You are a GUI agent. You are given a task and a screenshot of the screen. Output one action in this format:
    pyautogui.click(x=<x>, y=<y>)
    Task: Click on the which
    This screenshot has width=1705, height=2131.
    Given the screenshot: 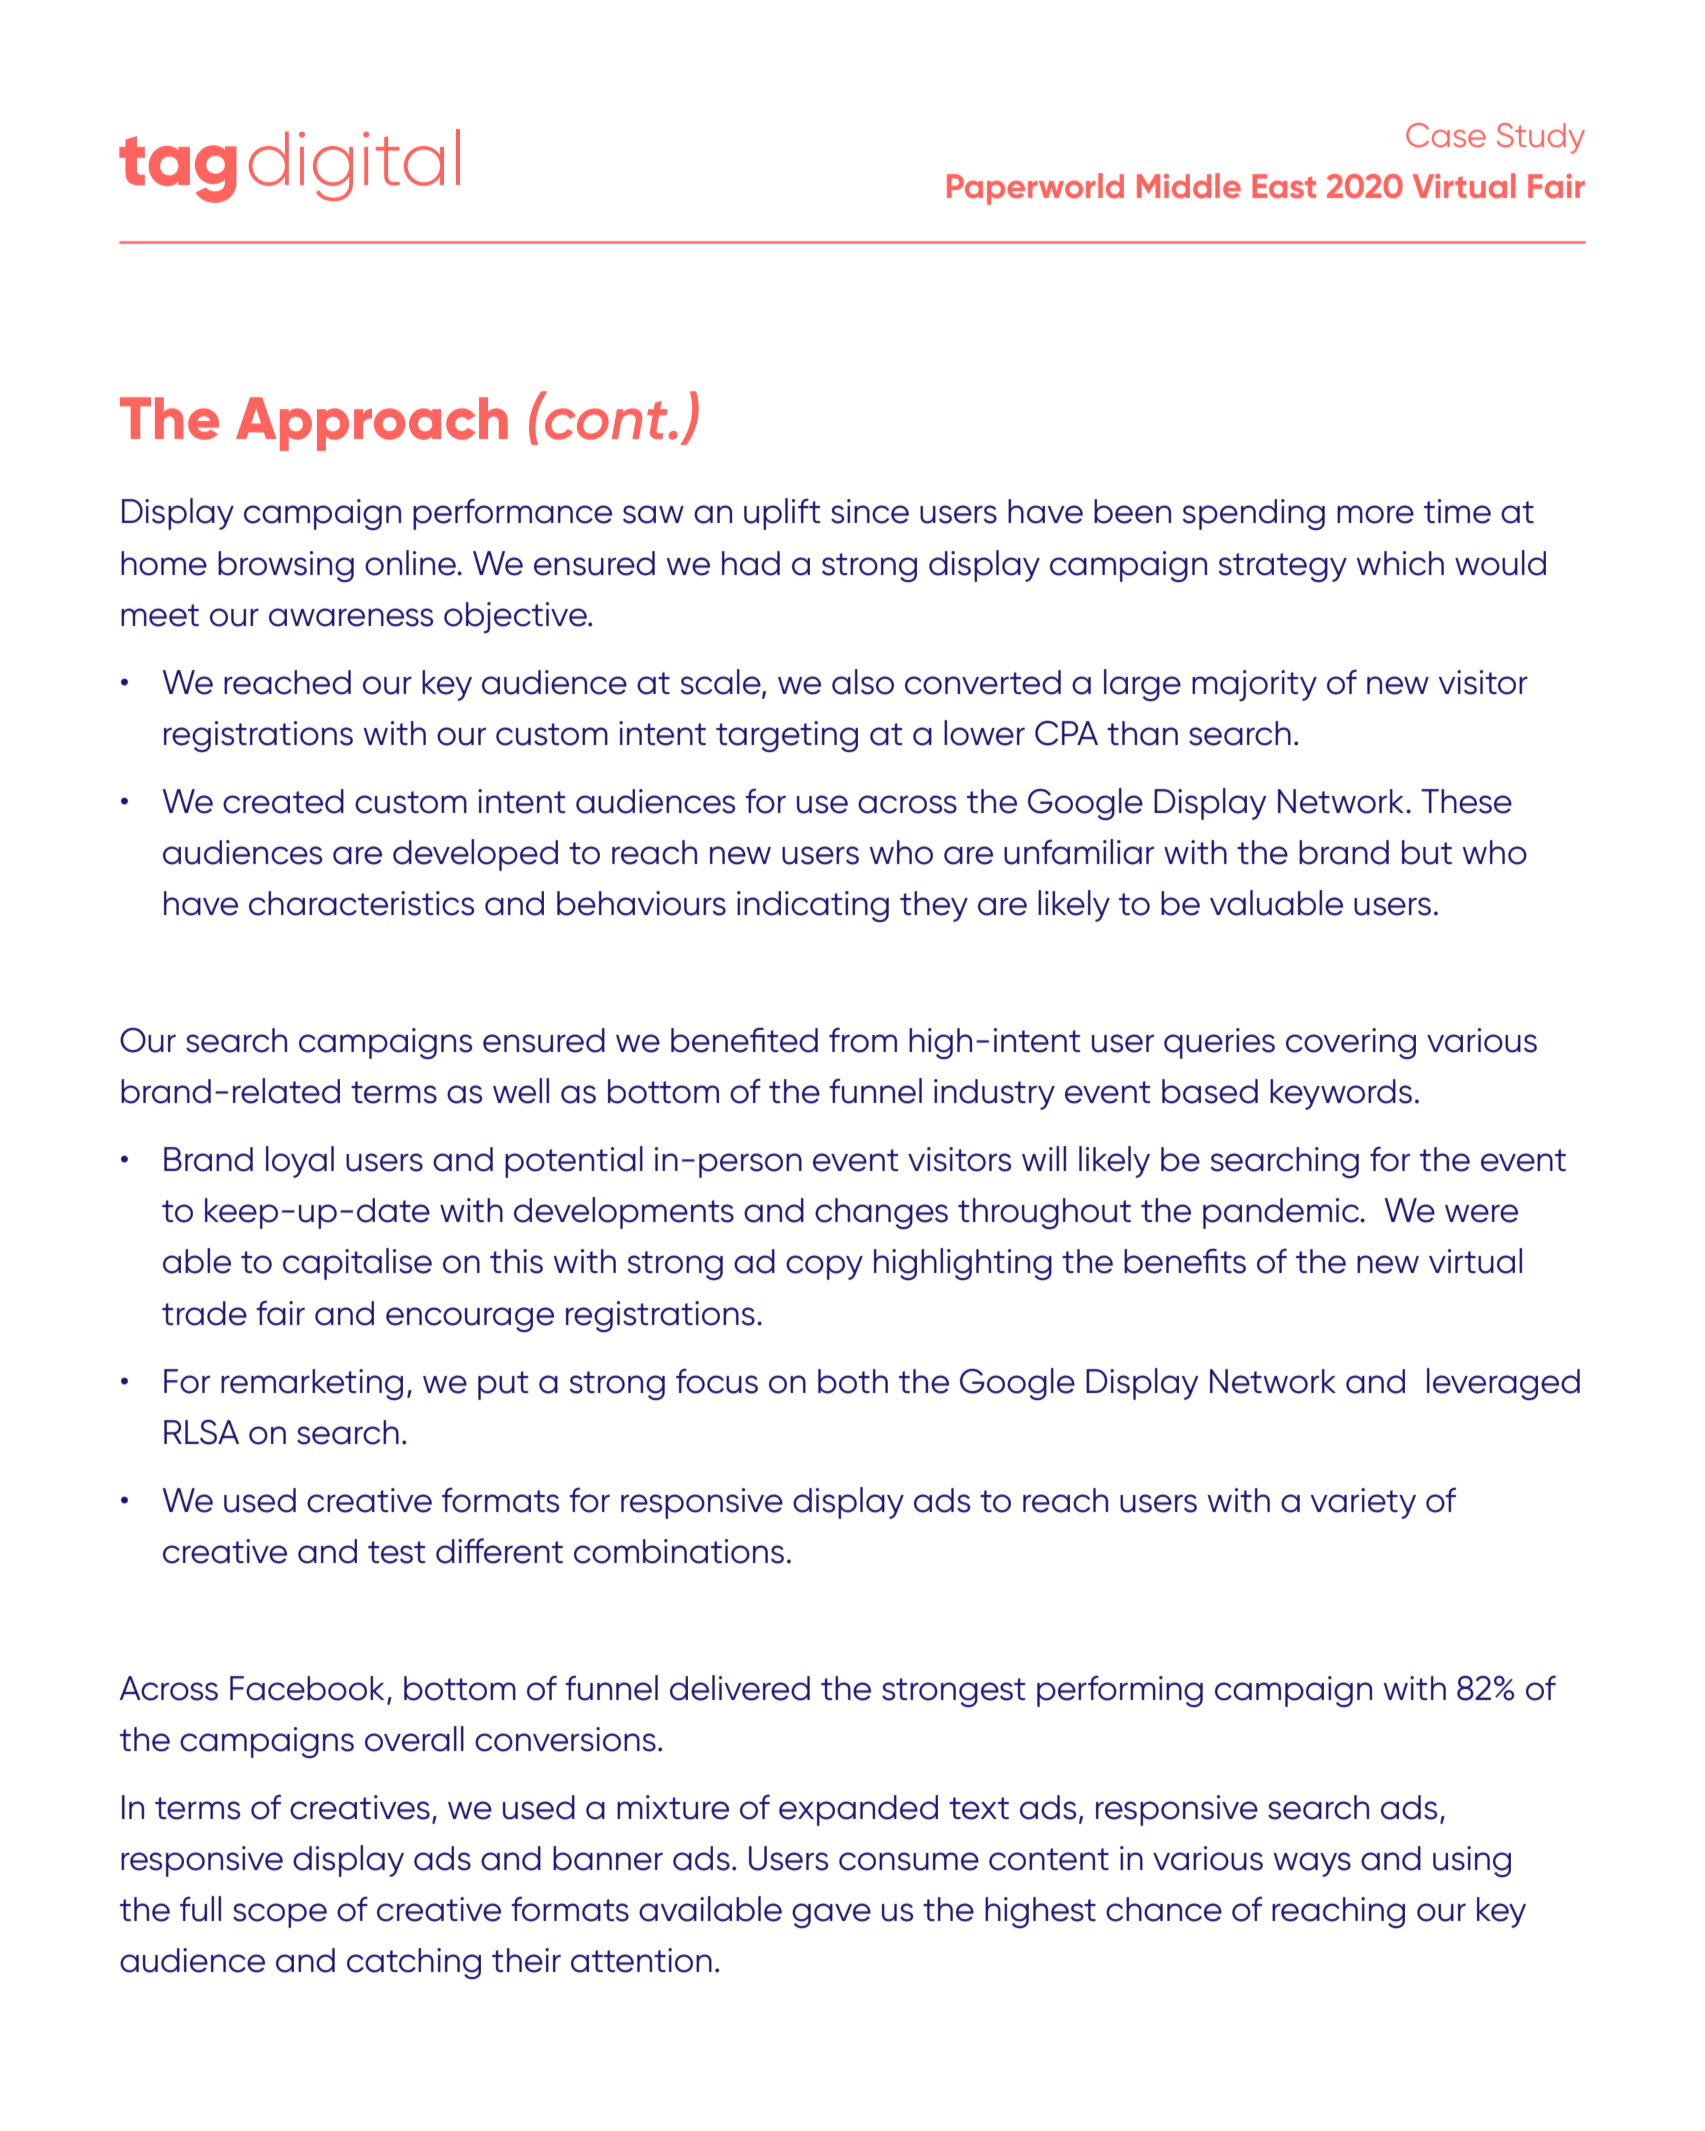 What is the action you would take?
    pyautogui.click(x=1400, y=563)
